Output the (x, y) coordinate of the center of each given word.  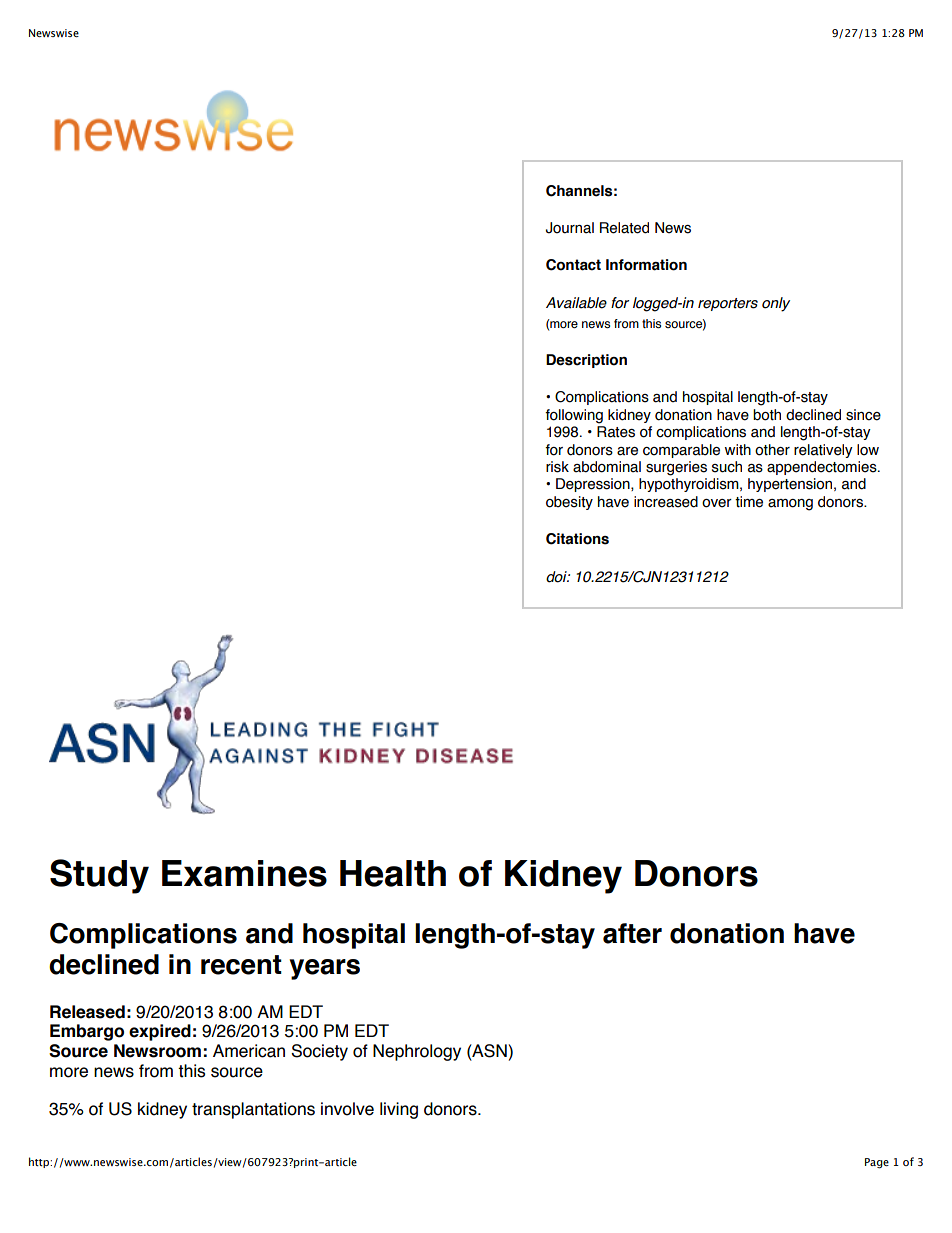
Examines (244, 873)
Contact (573, 265)
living (399, 1110)
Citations (577, 539)
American (249, 1051)
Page (877, 1163)
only (776, 304)
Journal (570, 228)
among (790, 505)
